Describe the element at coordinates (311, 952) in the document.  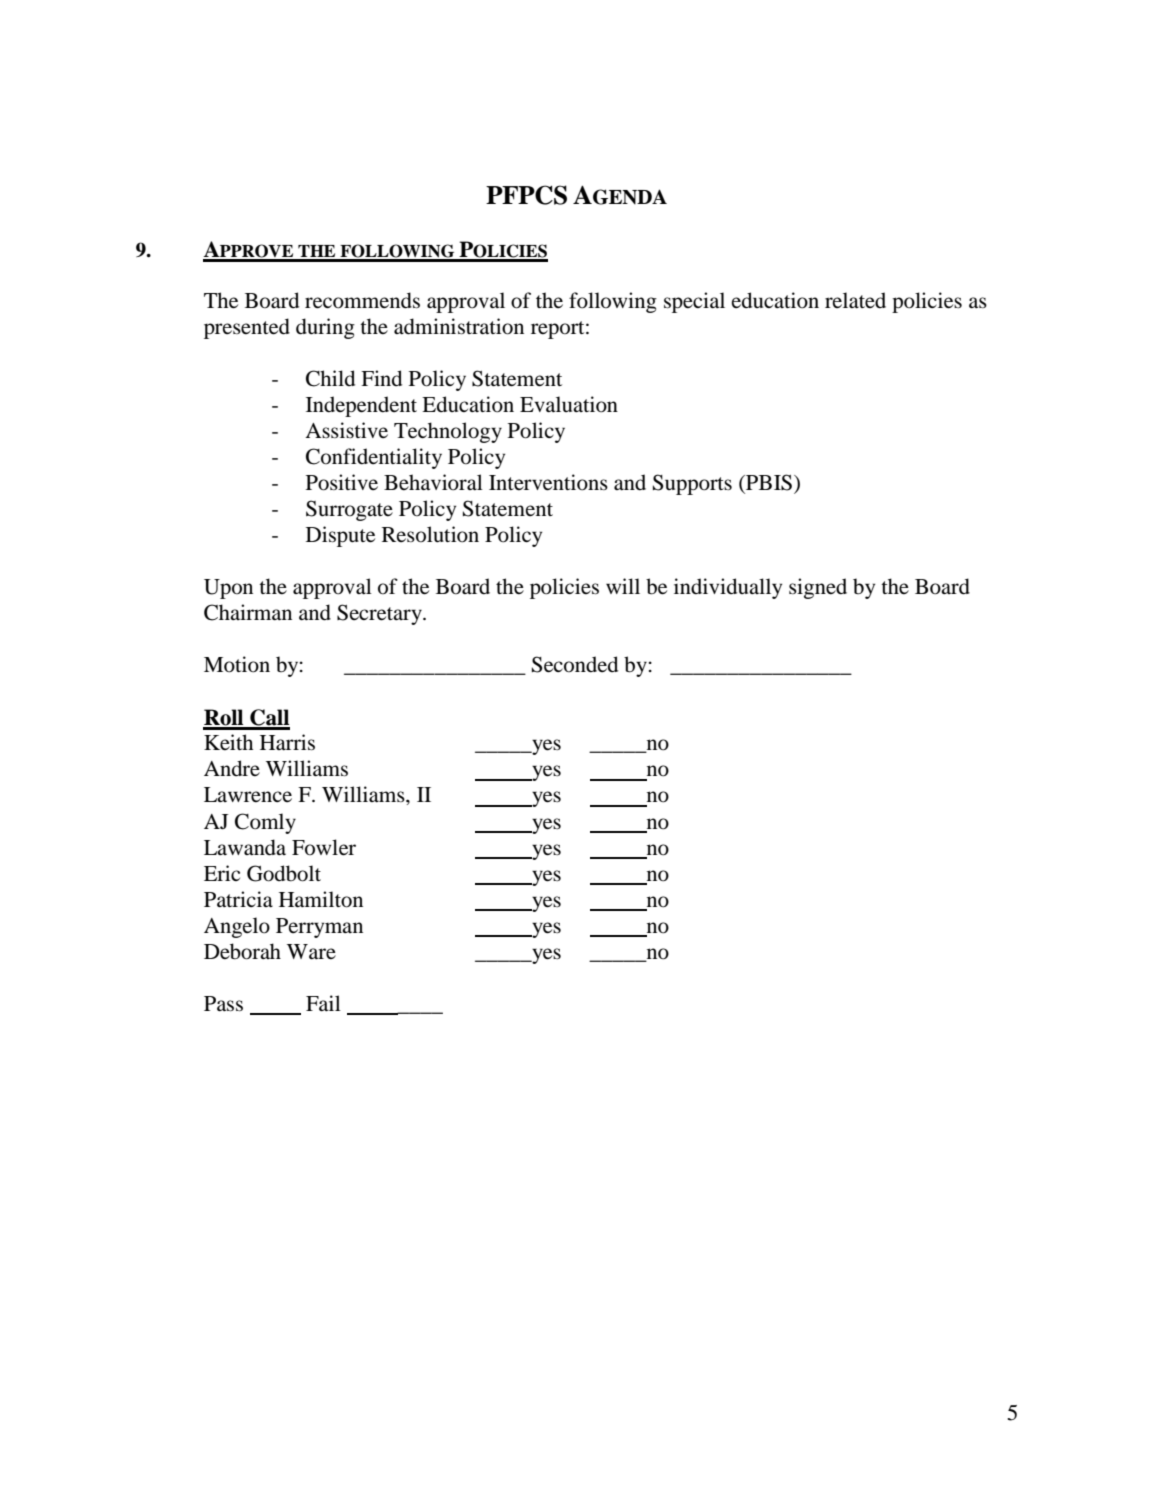
I see `Ware` at that location.
